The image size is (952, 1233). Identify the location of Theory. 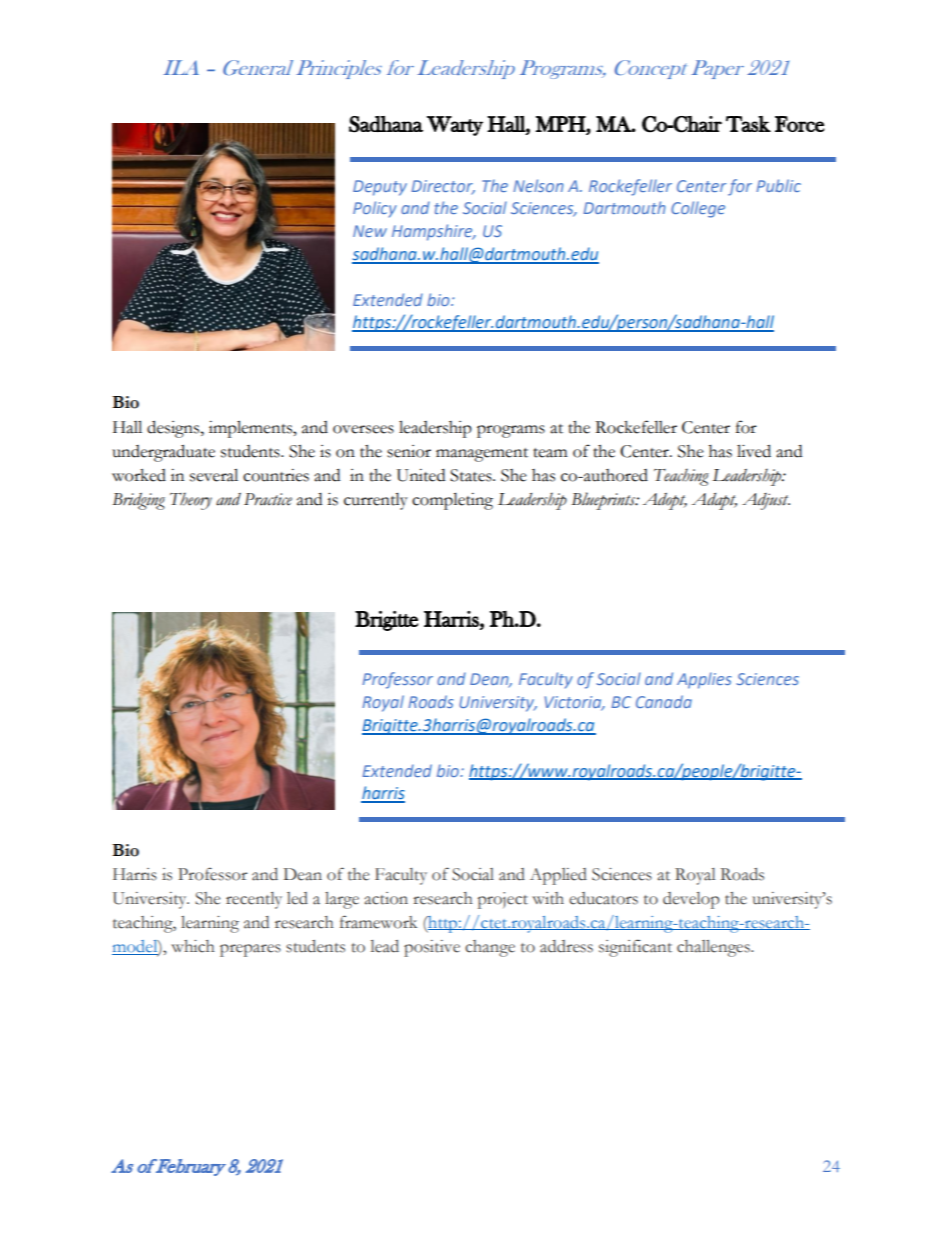
(191, 501).
